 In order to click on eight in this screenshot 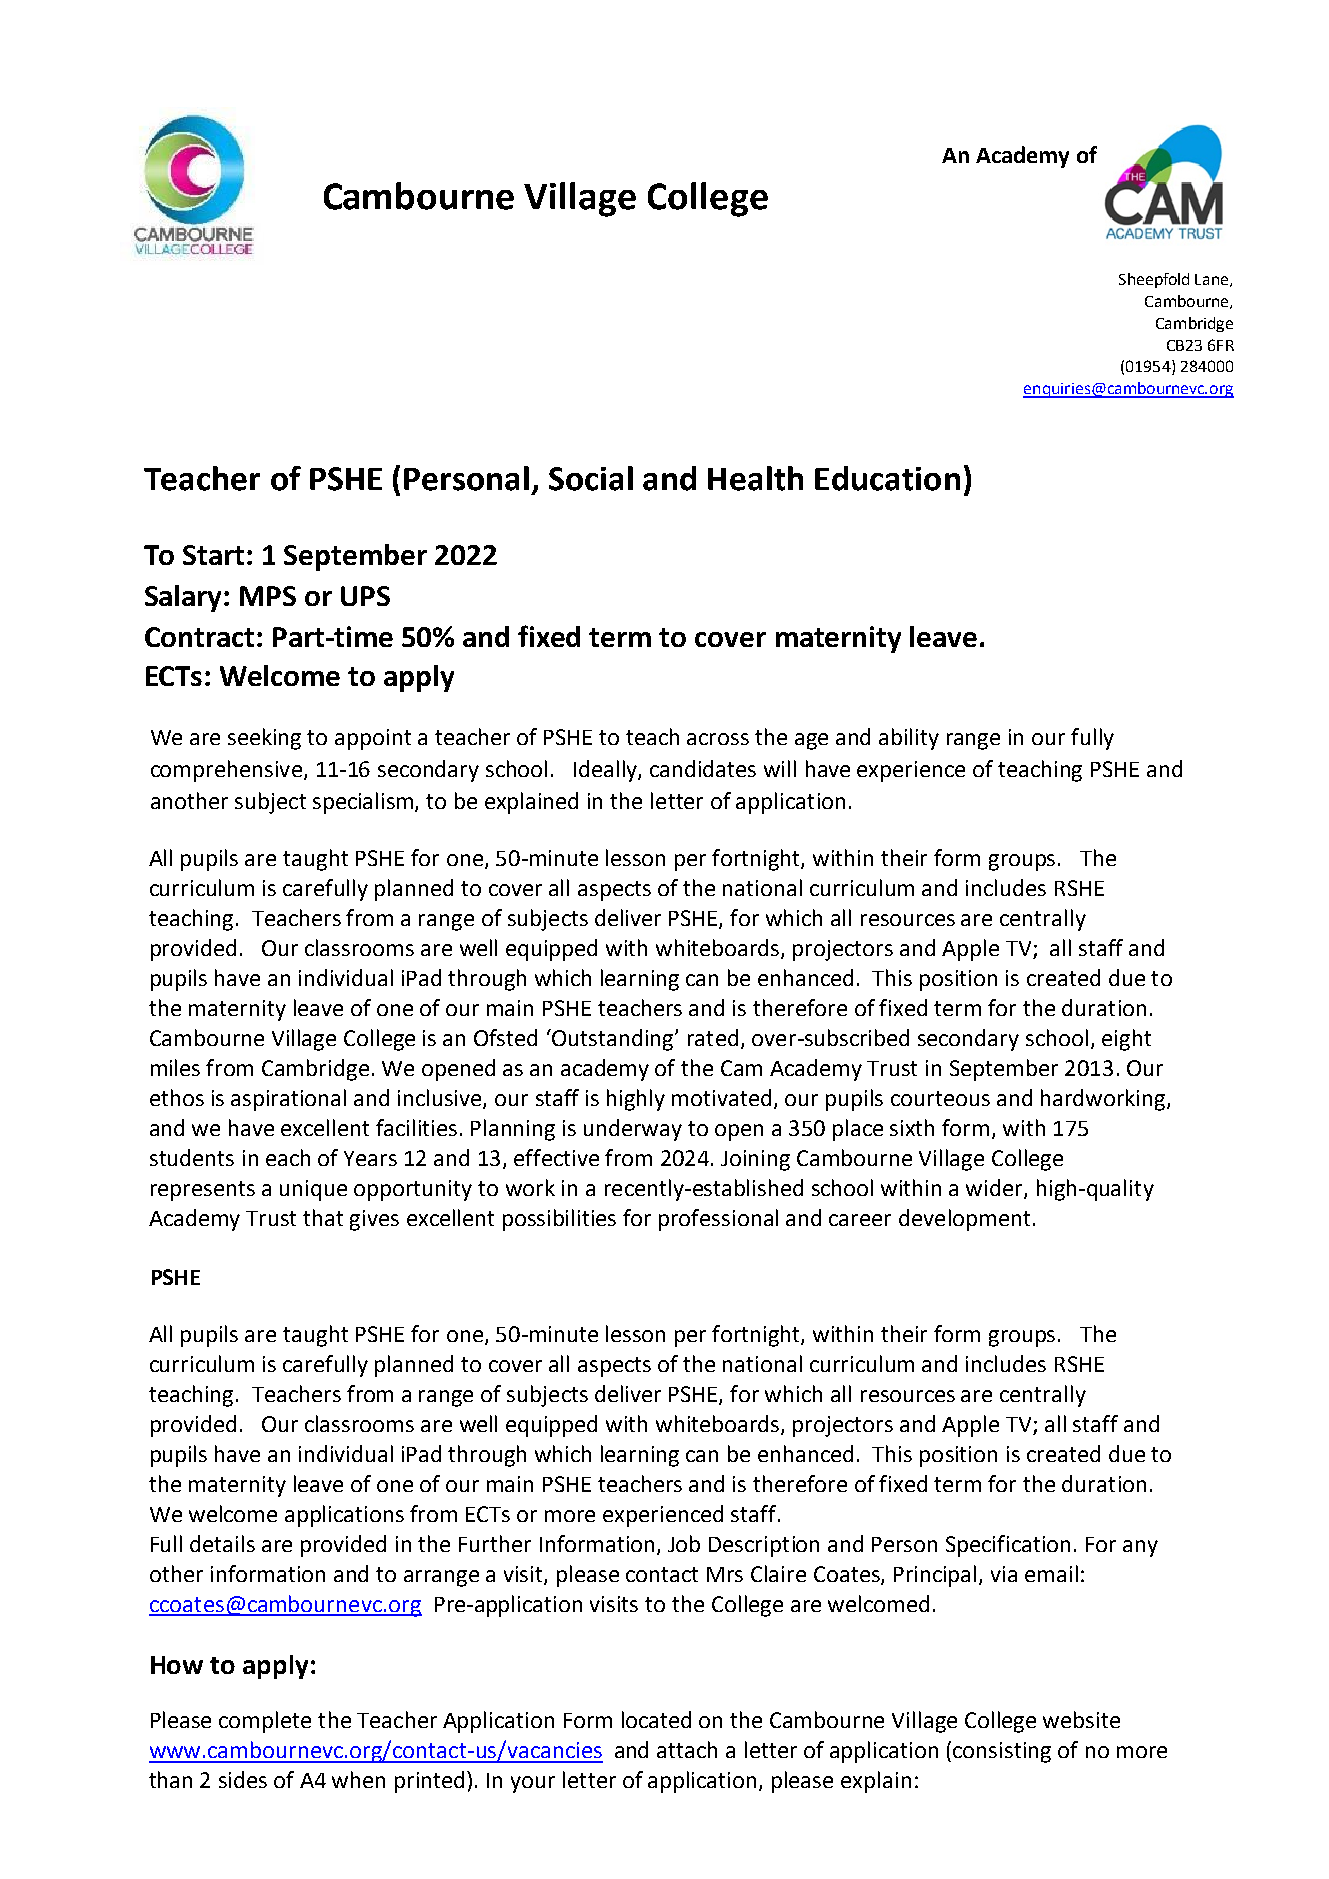, I will do `click(1126, 1040)`.
